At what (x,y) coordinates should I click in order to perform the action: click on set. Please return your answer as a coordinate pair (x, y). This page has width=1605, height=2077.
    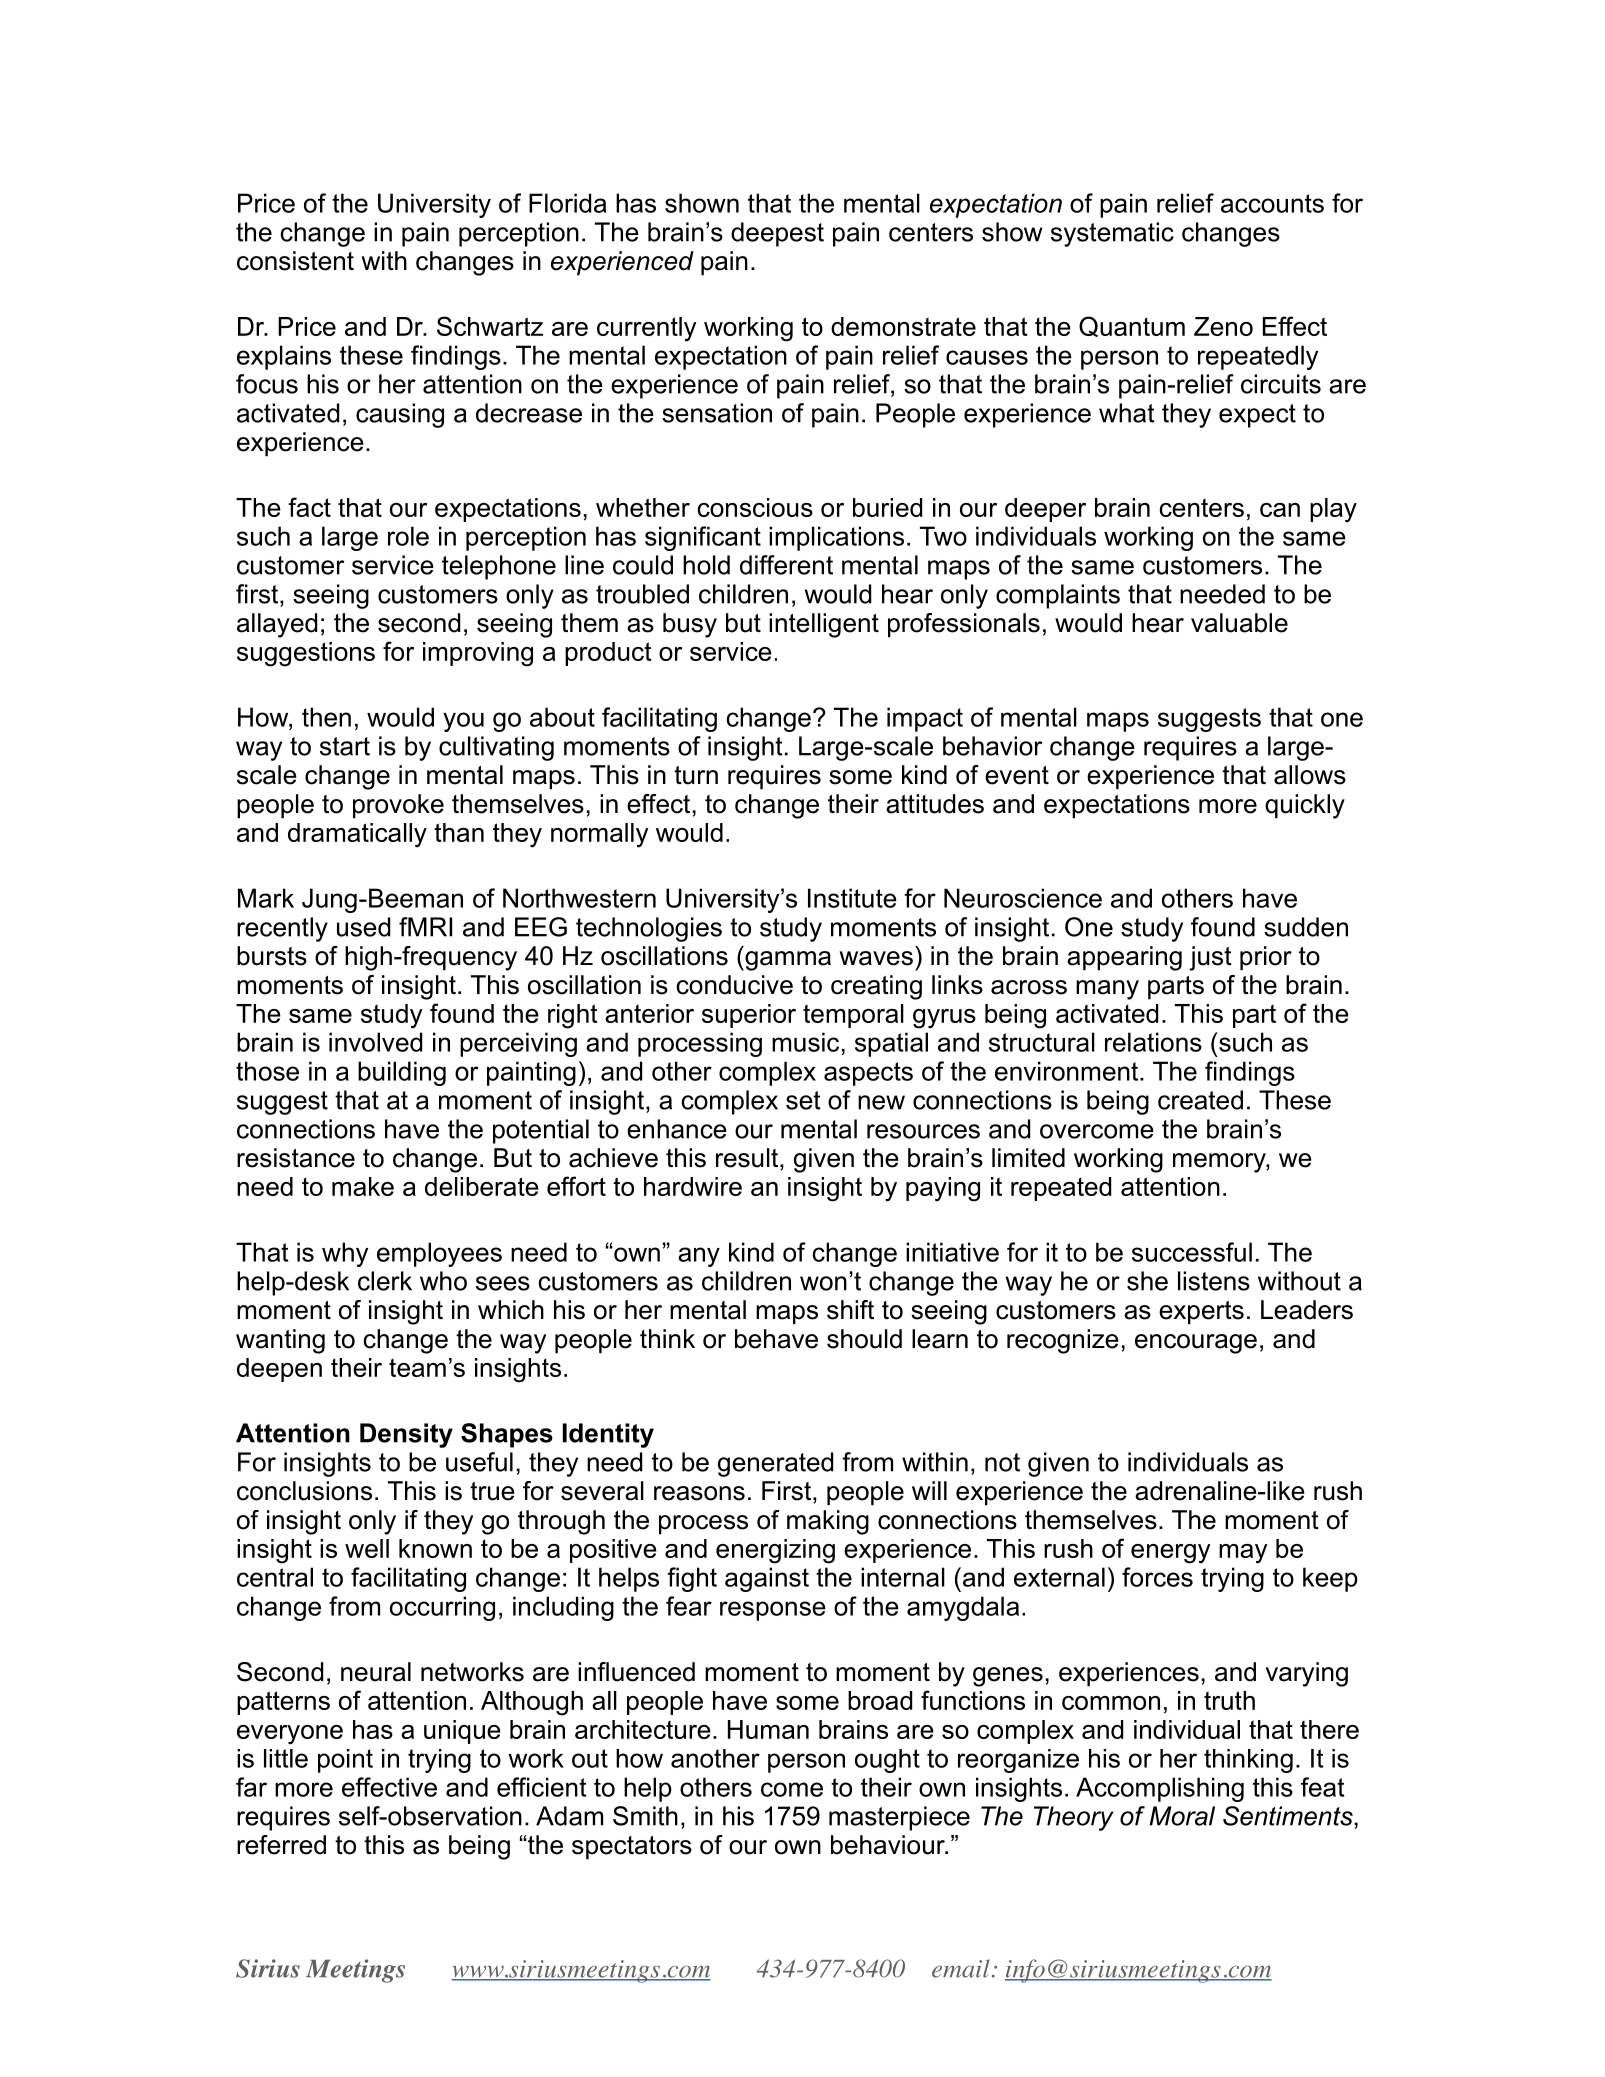
    Looking at the image, I should click on (803, 1100).
